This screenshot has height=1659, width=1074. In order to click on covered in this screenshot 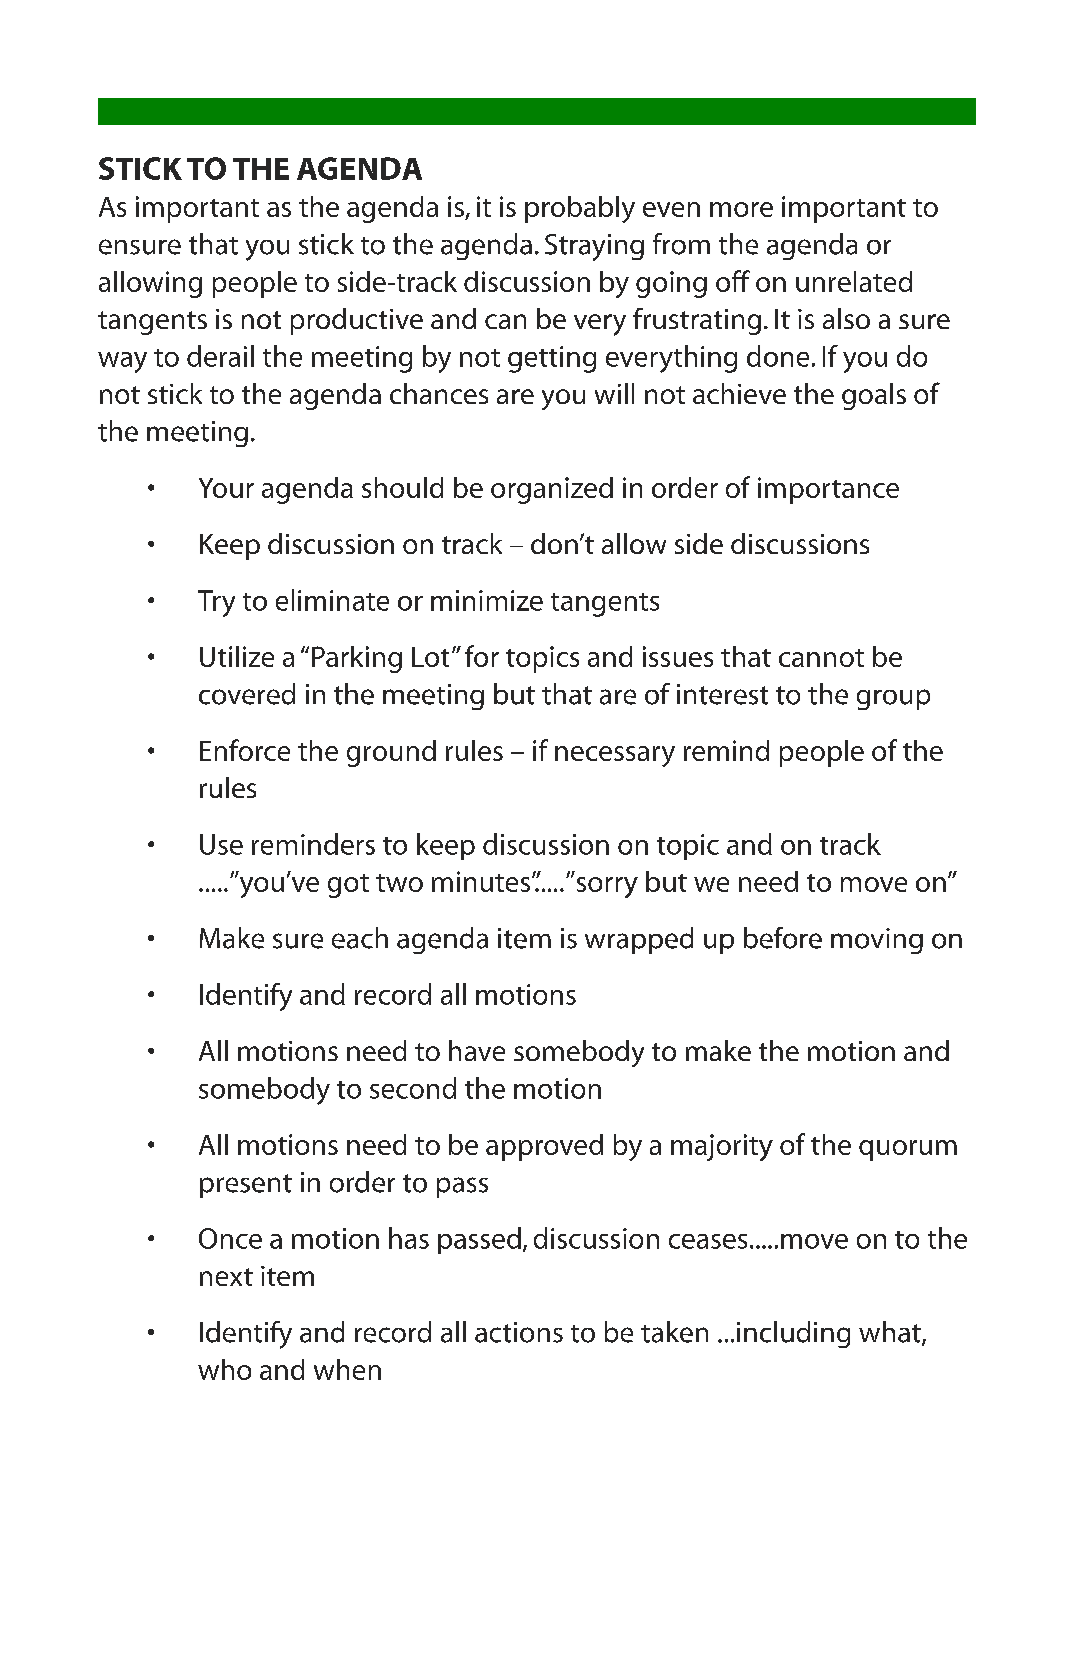, I will do `click(247, 694)`.
